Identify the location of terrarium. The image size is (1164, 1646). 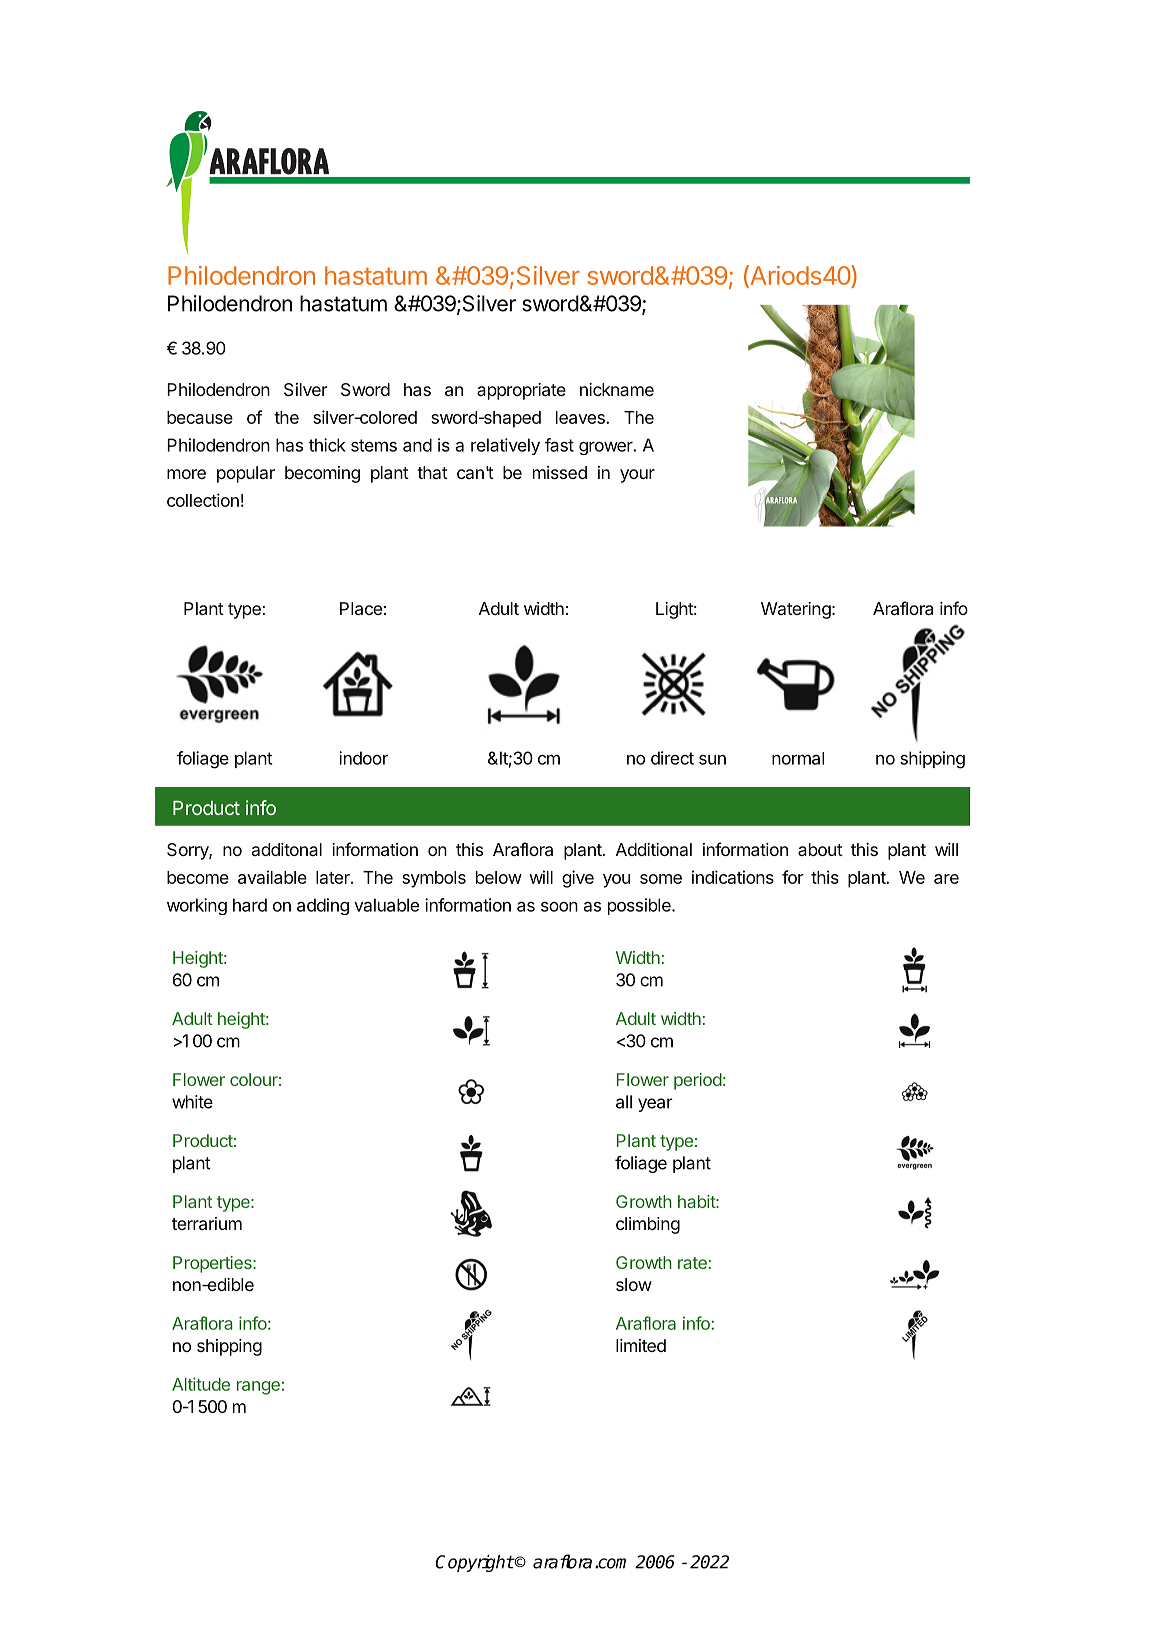
(207, 1223).
